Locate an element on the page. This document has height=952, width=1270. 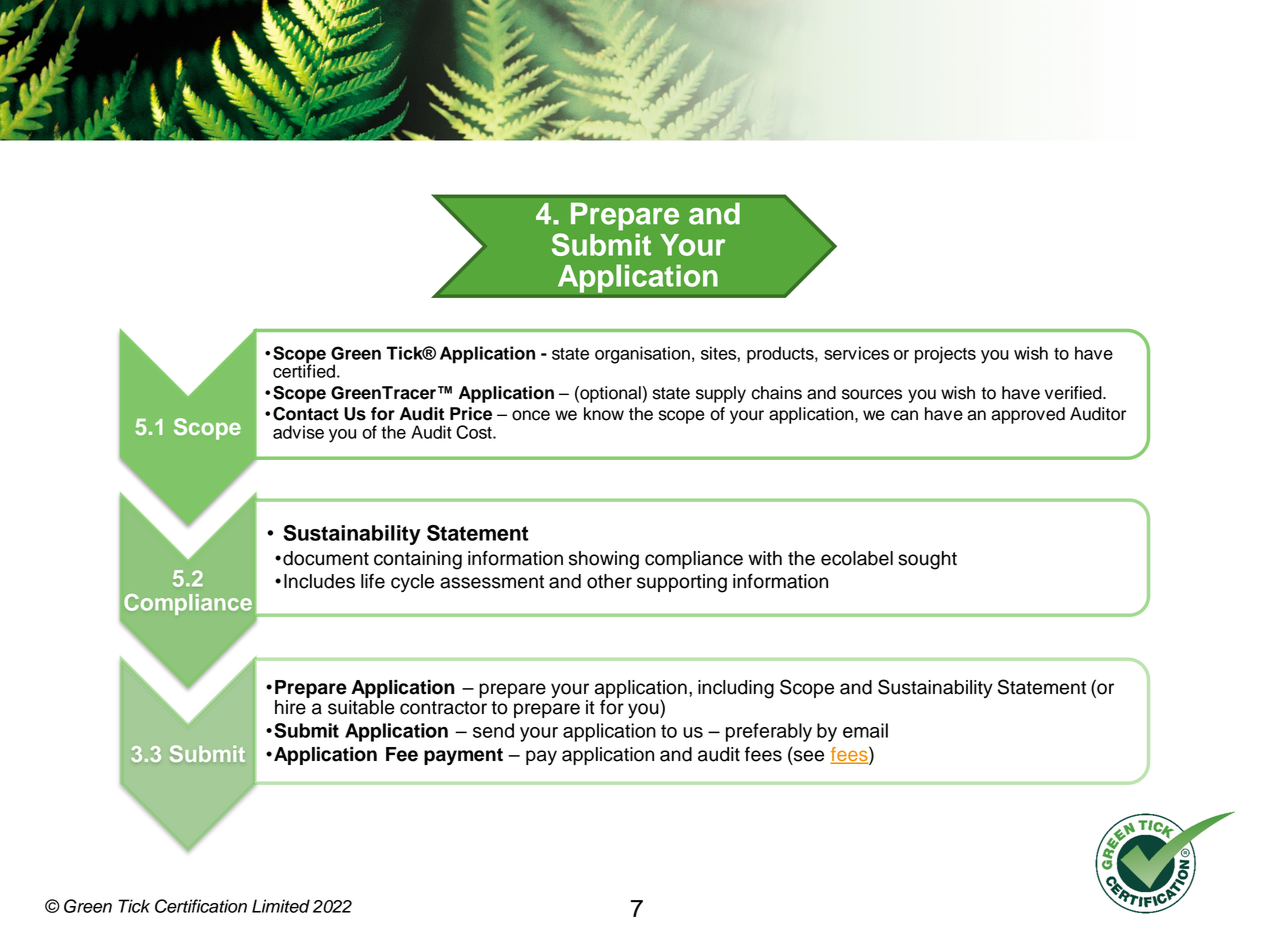
projects is located at coordinates (945, 355).
